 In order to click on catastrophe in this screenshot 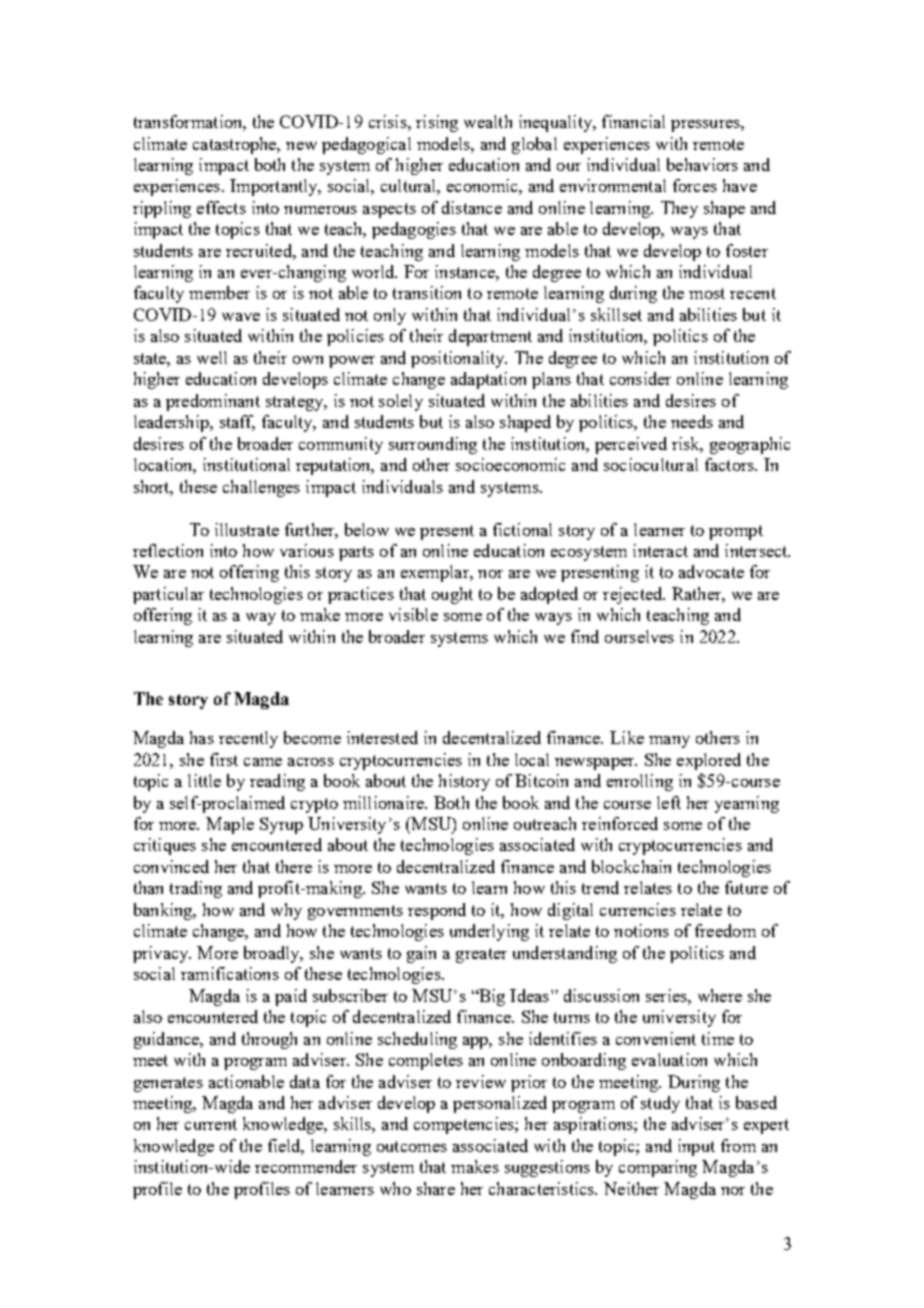, I will do `click(236, 145)`.
